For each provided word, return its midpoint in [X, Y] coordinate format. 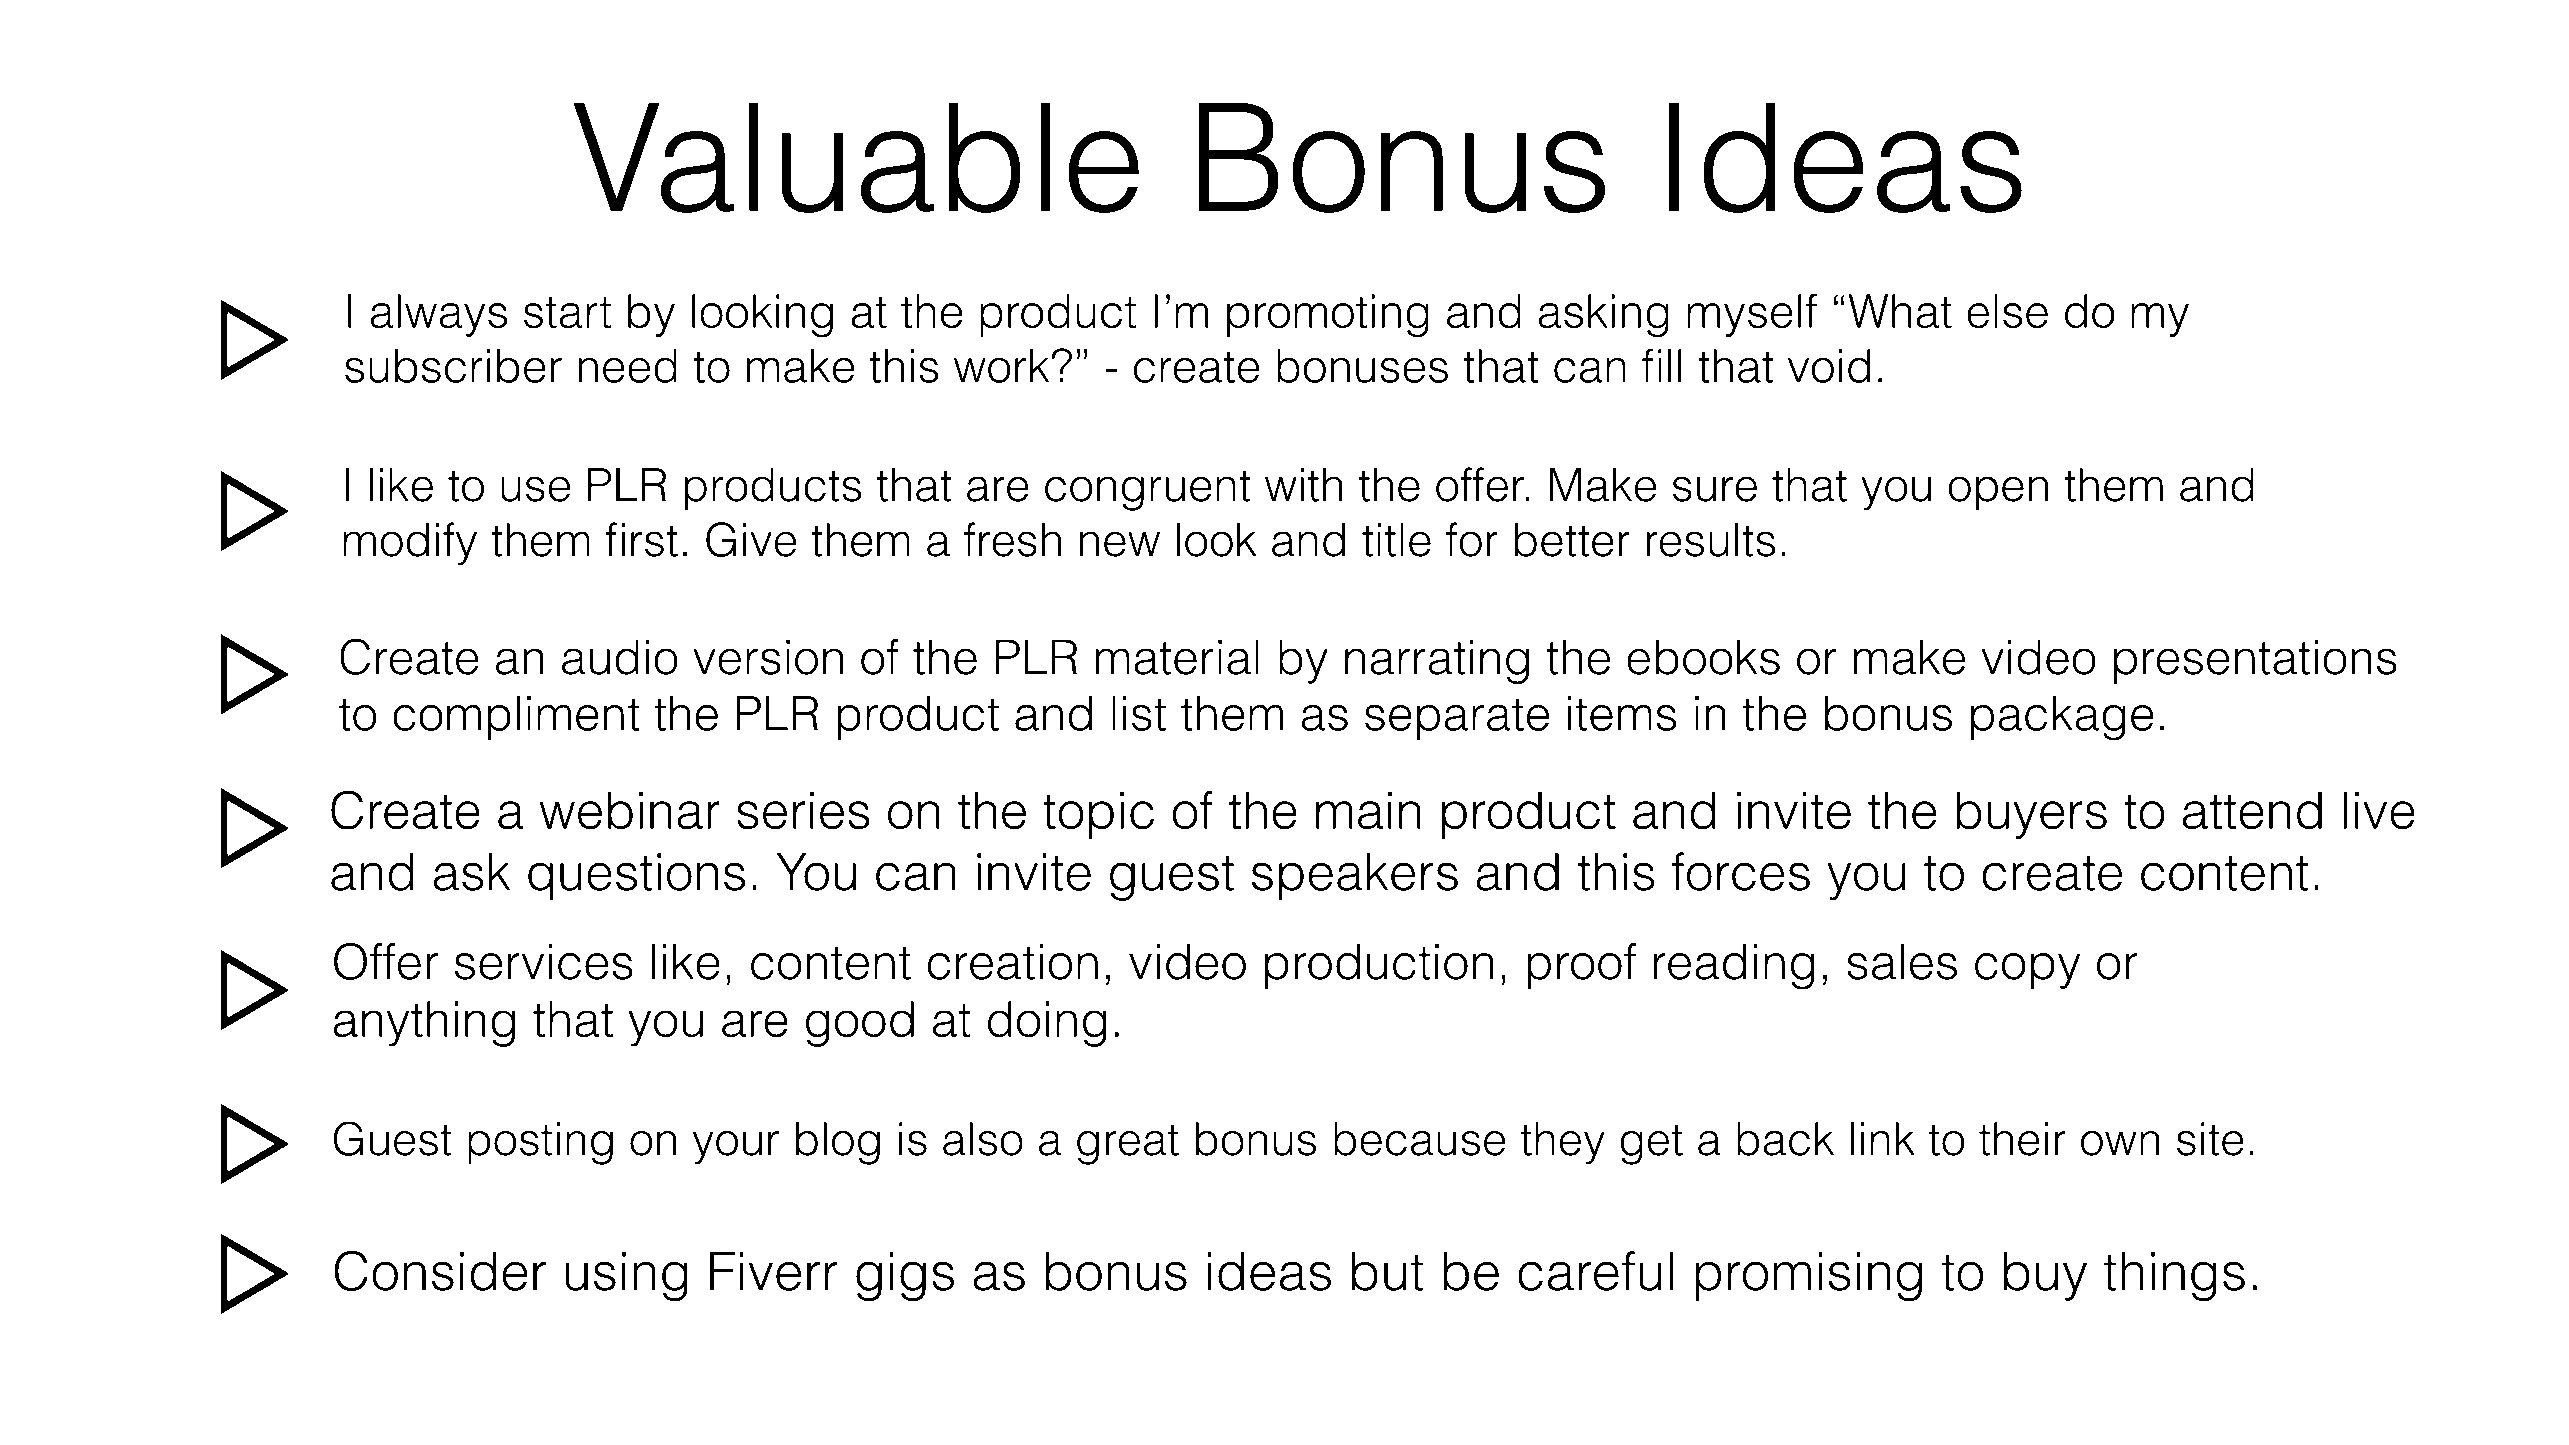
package [2062, 718]
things [2174, 1277]
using [627, 1277]
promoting [1328, 316]
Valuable [856, 158]
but [1388, 1271]
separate [1457, 719]
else [2007, 311]
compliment [516, 718]
